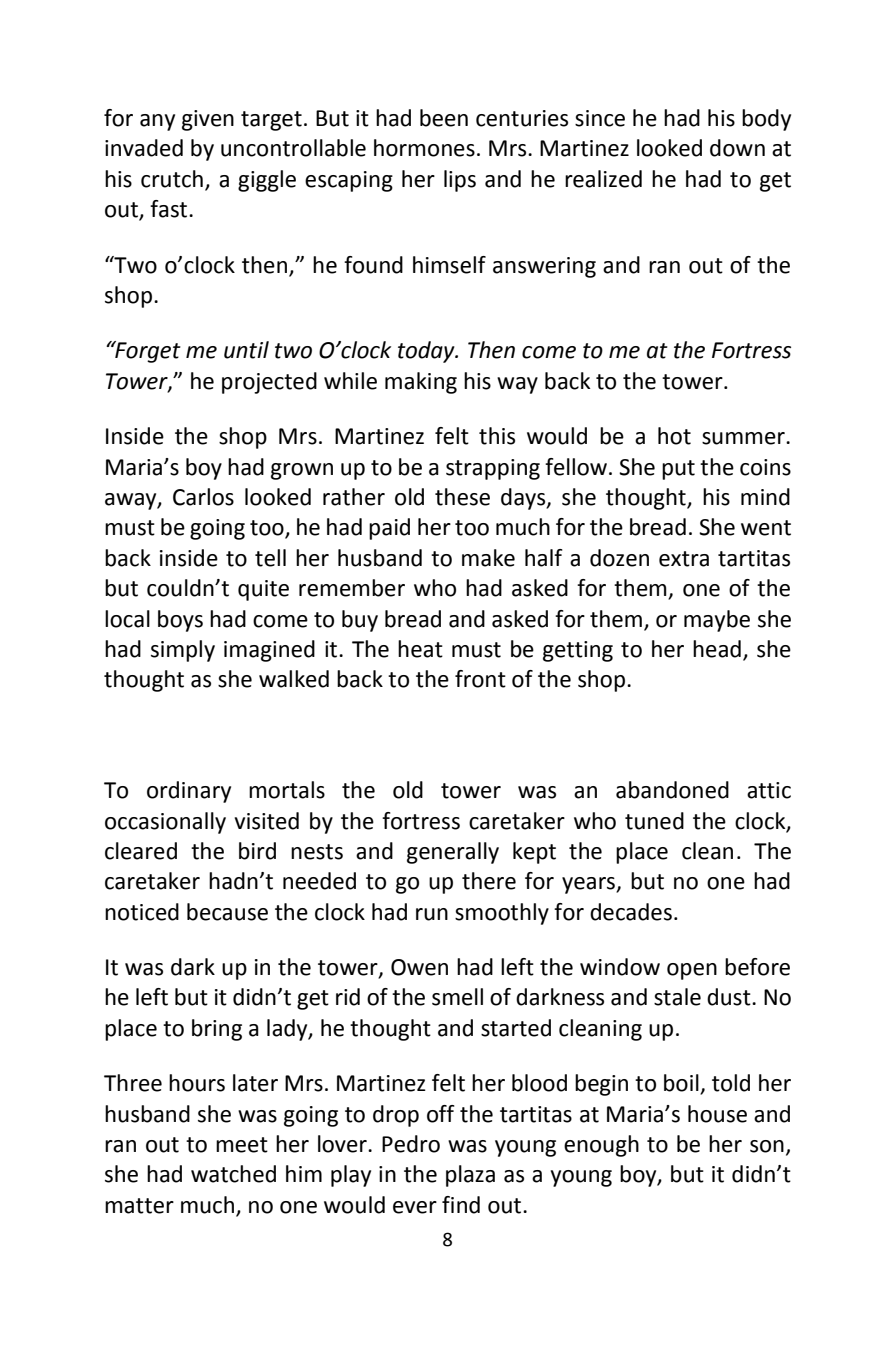  What do you see at coordinates (470, 1176) in the page?
I see `plaza` at bounding box center [470, 1176].
